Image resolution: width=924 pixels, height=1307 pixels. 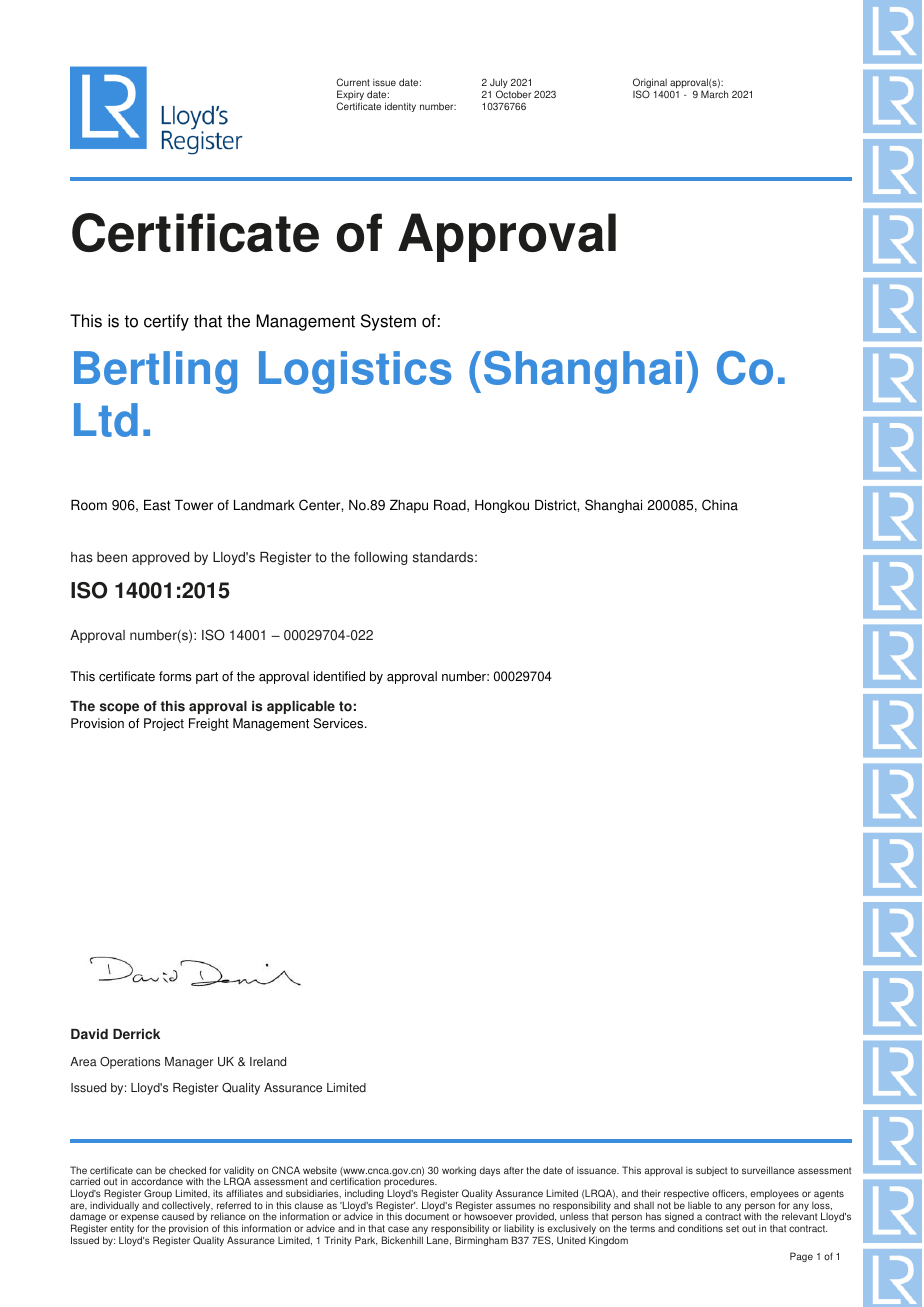 I want to click on forms, so click(x=175, y=676).
